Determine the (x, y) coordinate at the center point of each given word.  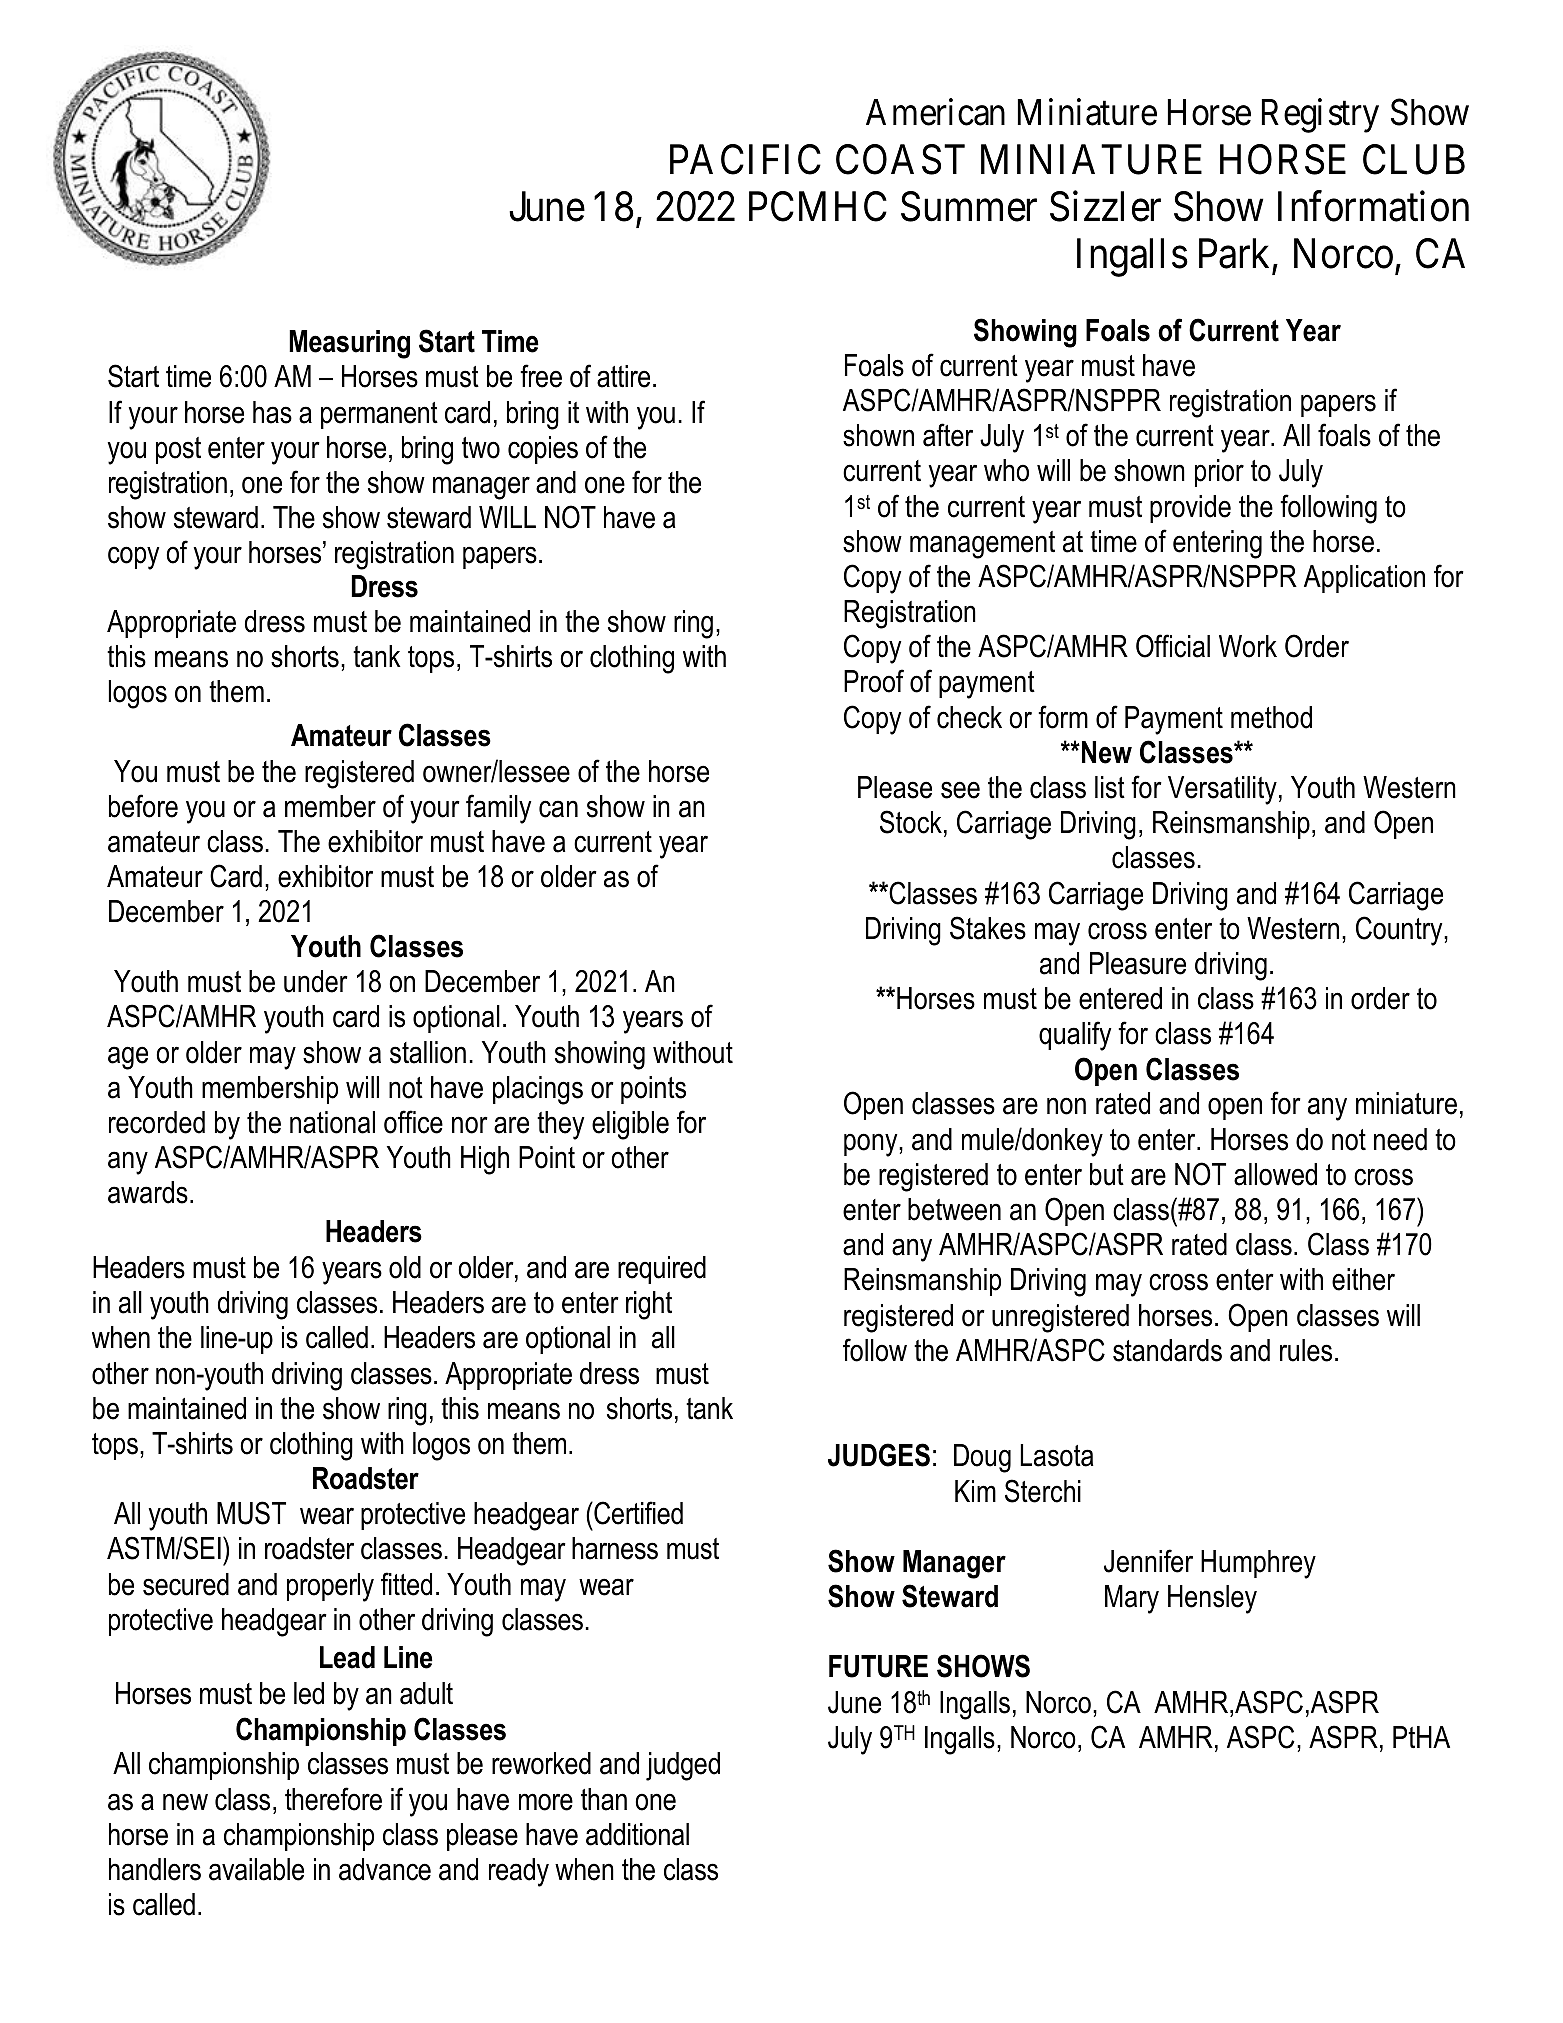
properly (330, 1587)
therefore (333, 1799)
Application (1364, 579)
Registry (1320, 115)
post (178, 450)
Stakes (988, 928)
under (316, 981)
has (272, 412)
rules (1306, 1350)
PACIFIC (745, 159)
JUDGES (879, 1455)
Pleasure (1138, 963)
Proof (874, 681)
